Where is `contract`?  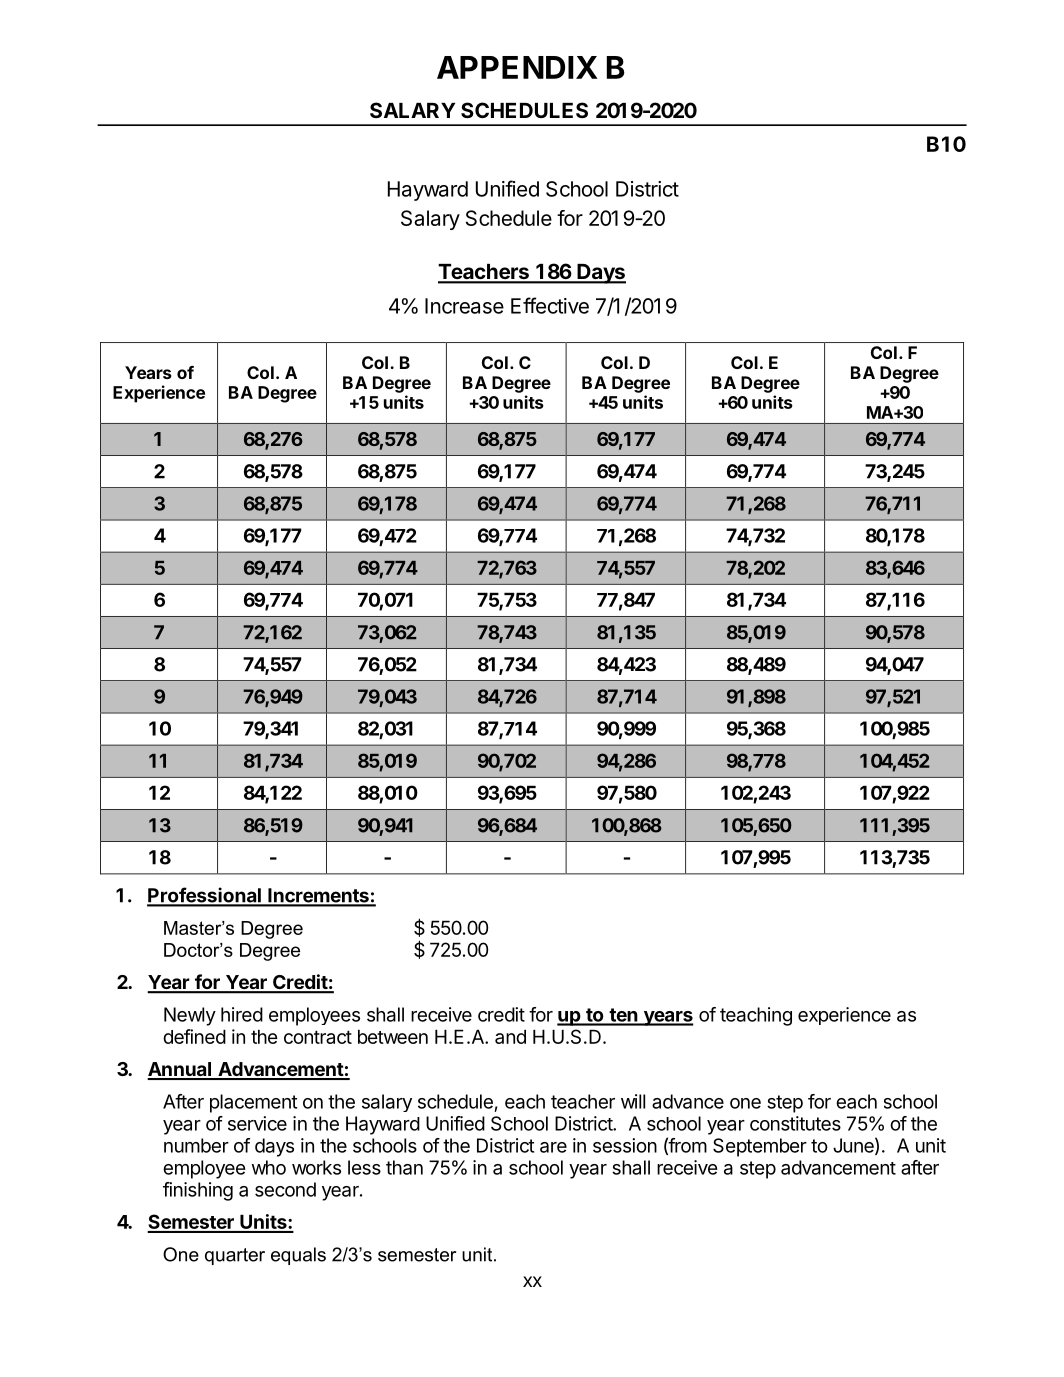 contract is located at coordinates (318, 1037).
